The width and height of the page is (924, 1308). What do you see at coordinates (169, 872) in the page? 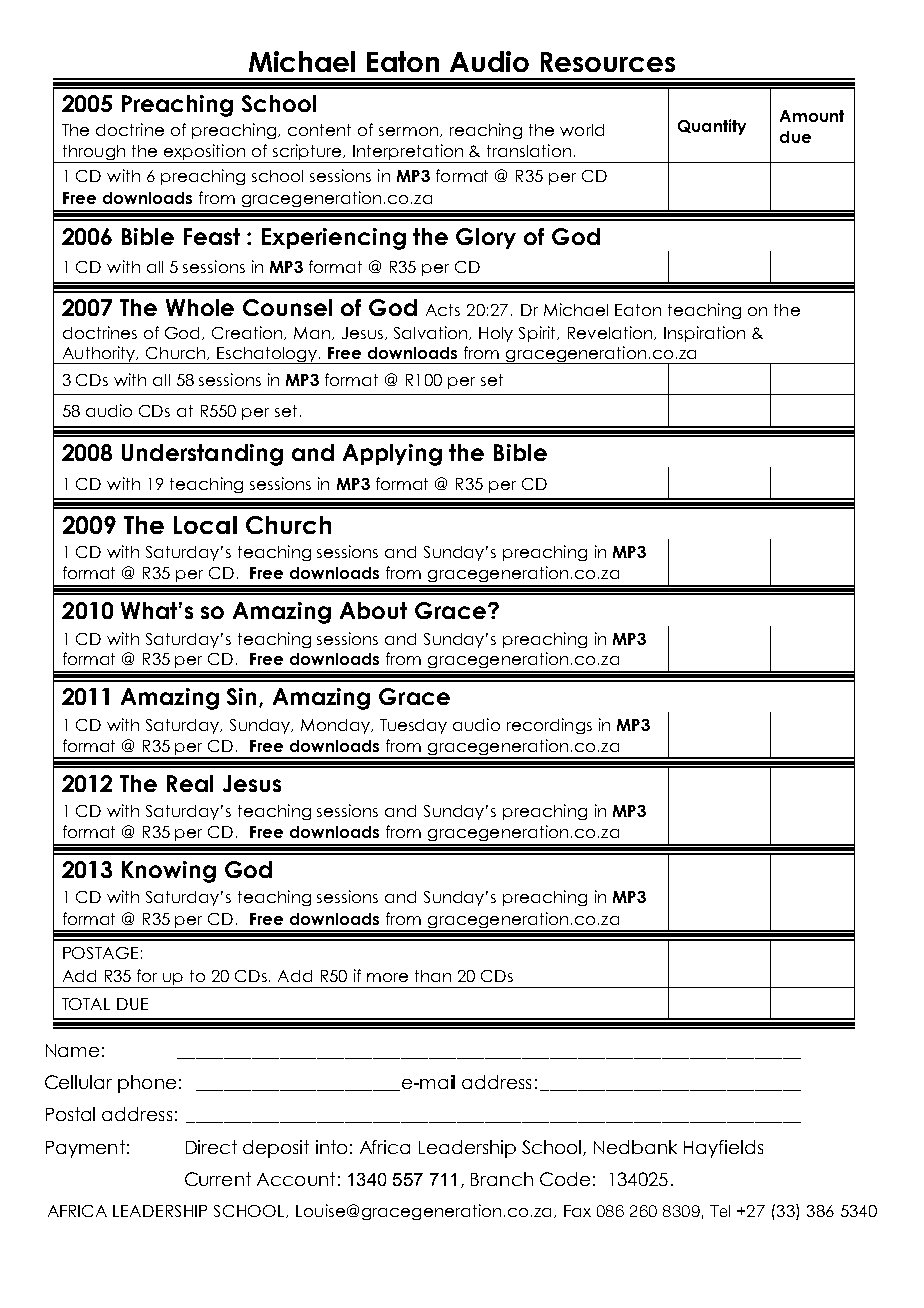
I see `Knowing` at bounding box center [169, 872].
